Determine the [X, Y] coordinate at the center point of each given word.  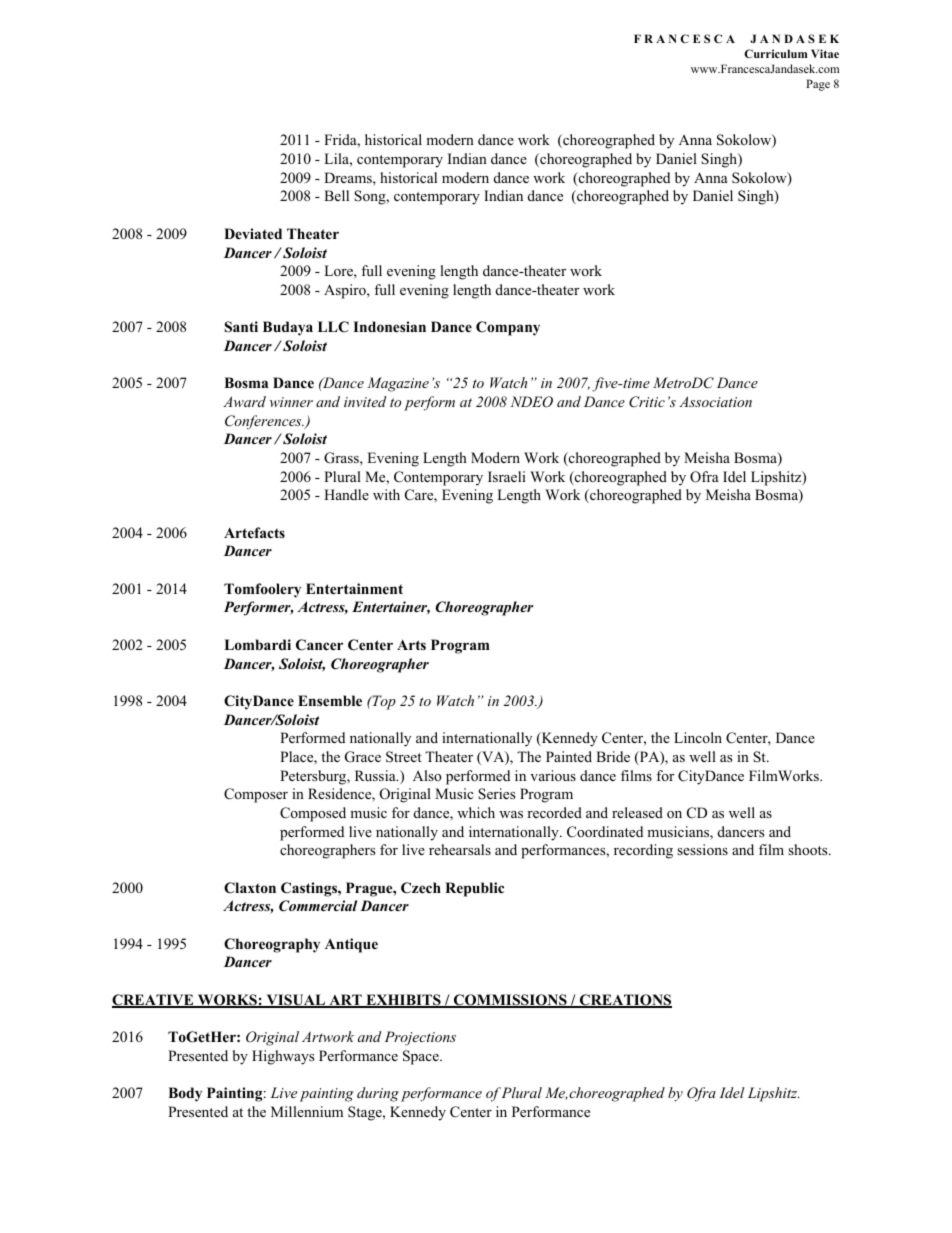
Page [818, 85]
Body [185, 1094]
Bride [613, 756]
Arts [411, 645]
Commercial [318, 906]
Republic [474, 889]
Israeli [507, 476]
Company [508, 328]
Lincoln [698, 737]
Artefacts [254, 532]
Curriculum [775, 53]
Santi [241, 327]
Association [715, 401]
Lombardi [257, 644]
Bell [336, 195]
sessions [702, 849]
